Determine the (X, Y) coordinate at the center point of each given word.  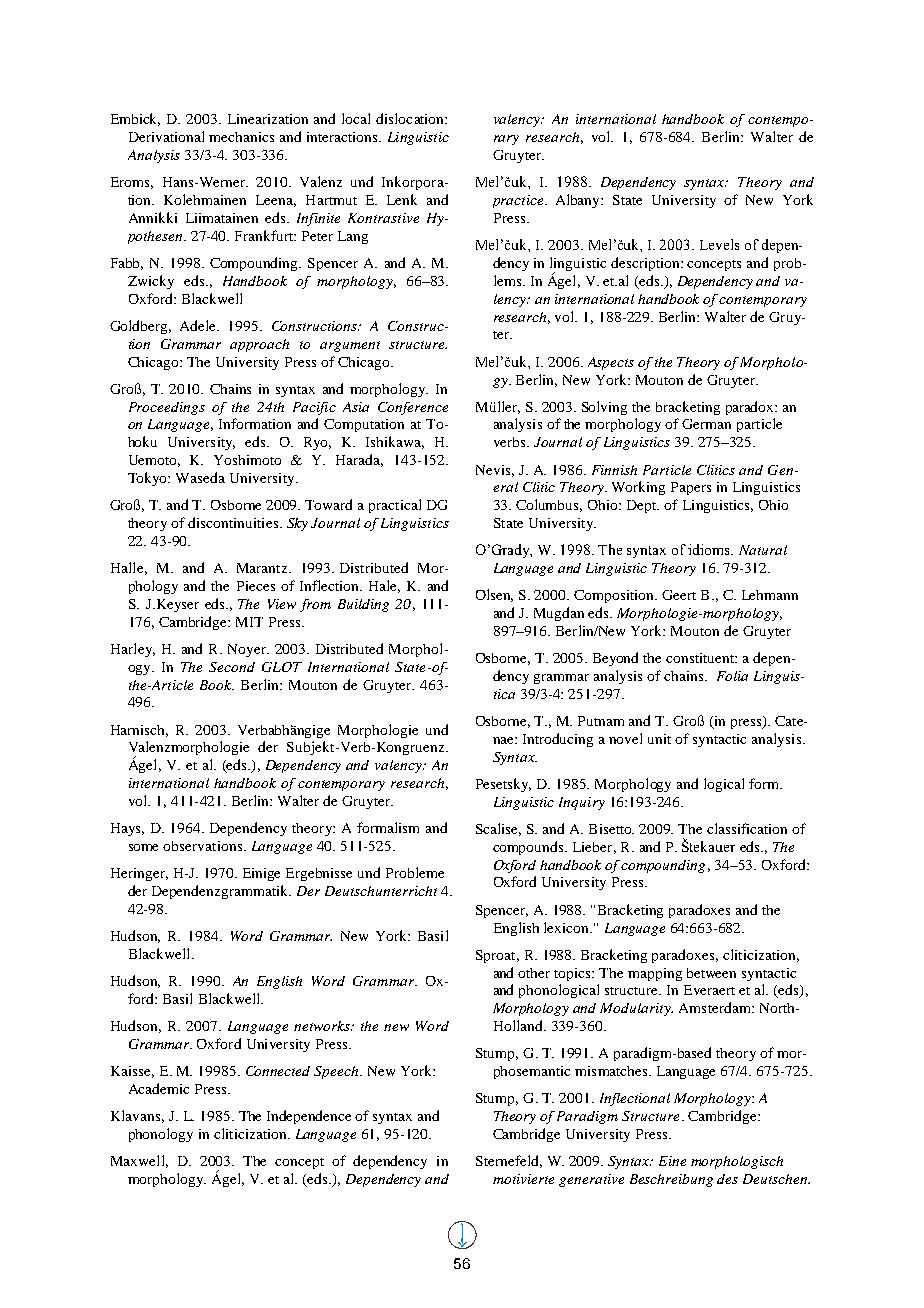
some (143, 847)
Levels (719, 244)
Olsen (494, 595)
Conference (413, 408)
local (356, 118)
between (711, 973)
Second (232, 667)
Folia (732, 676)
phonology (161, 1135)
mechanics (241, 137)
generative (591, 1180)
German (706, 424)
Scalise (498, 829)
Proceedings (167, 408)
